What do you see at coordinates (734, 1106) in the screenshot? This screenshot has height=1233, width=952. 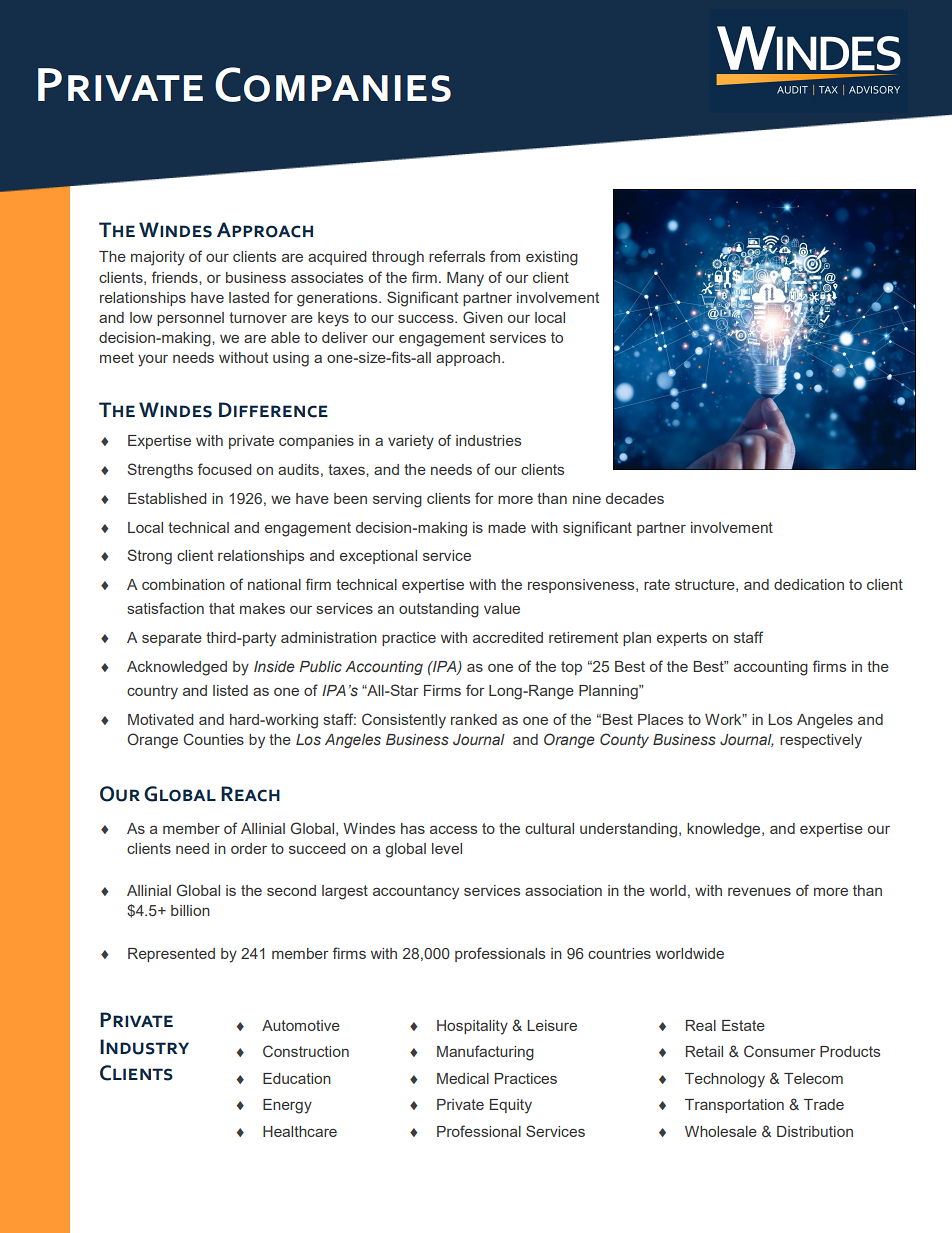 I see `Transportation` at bounding box center [734, 1106].
